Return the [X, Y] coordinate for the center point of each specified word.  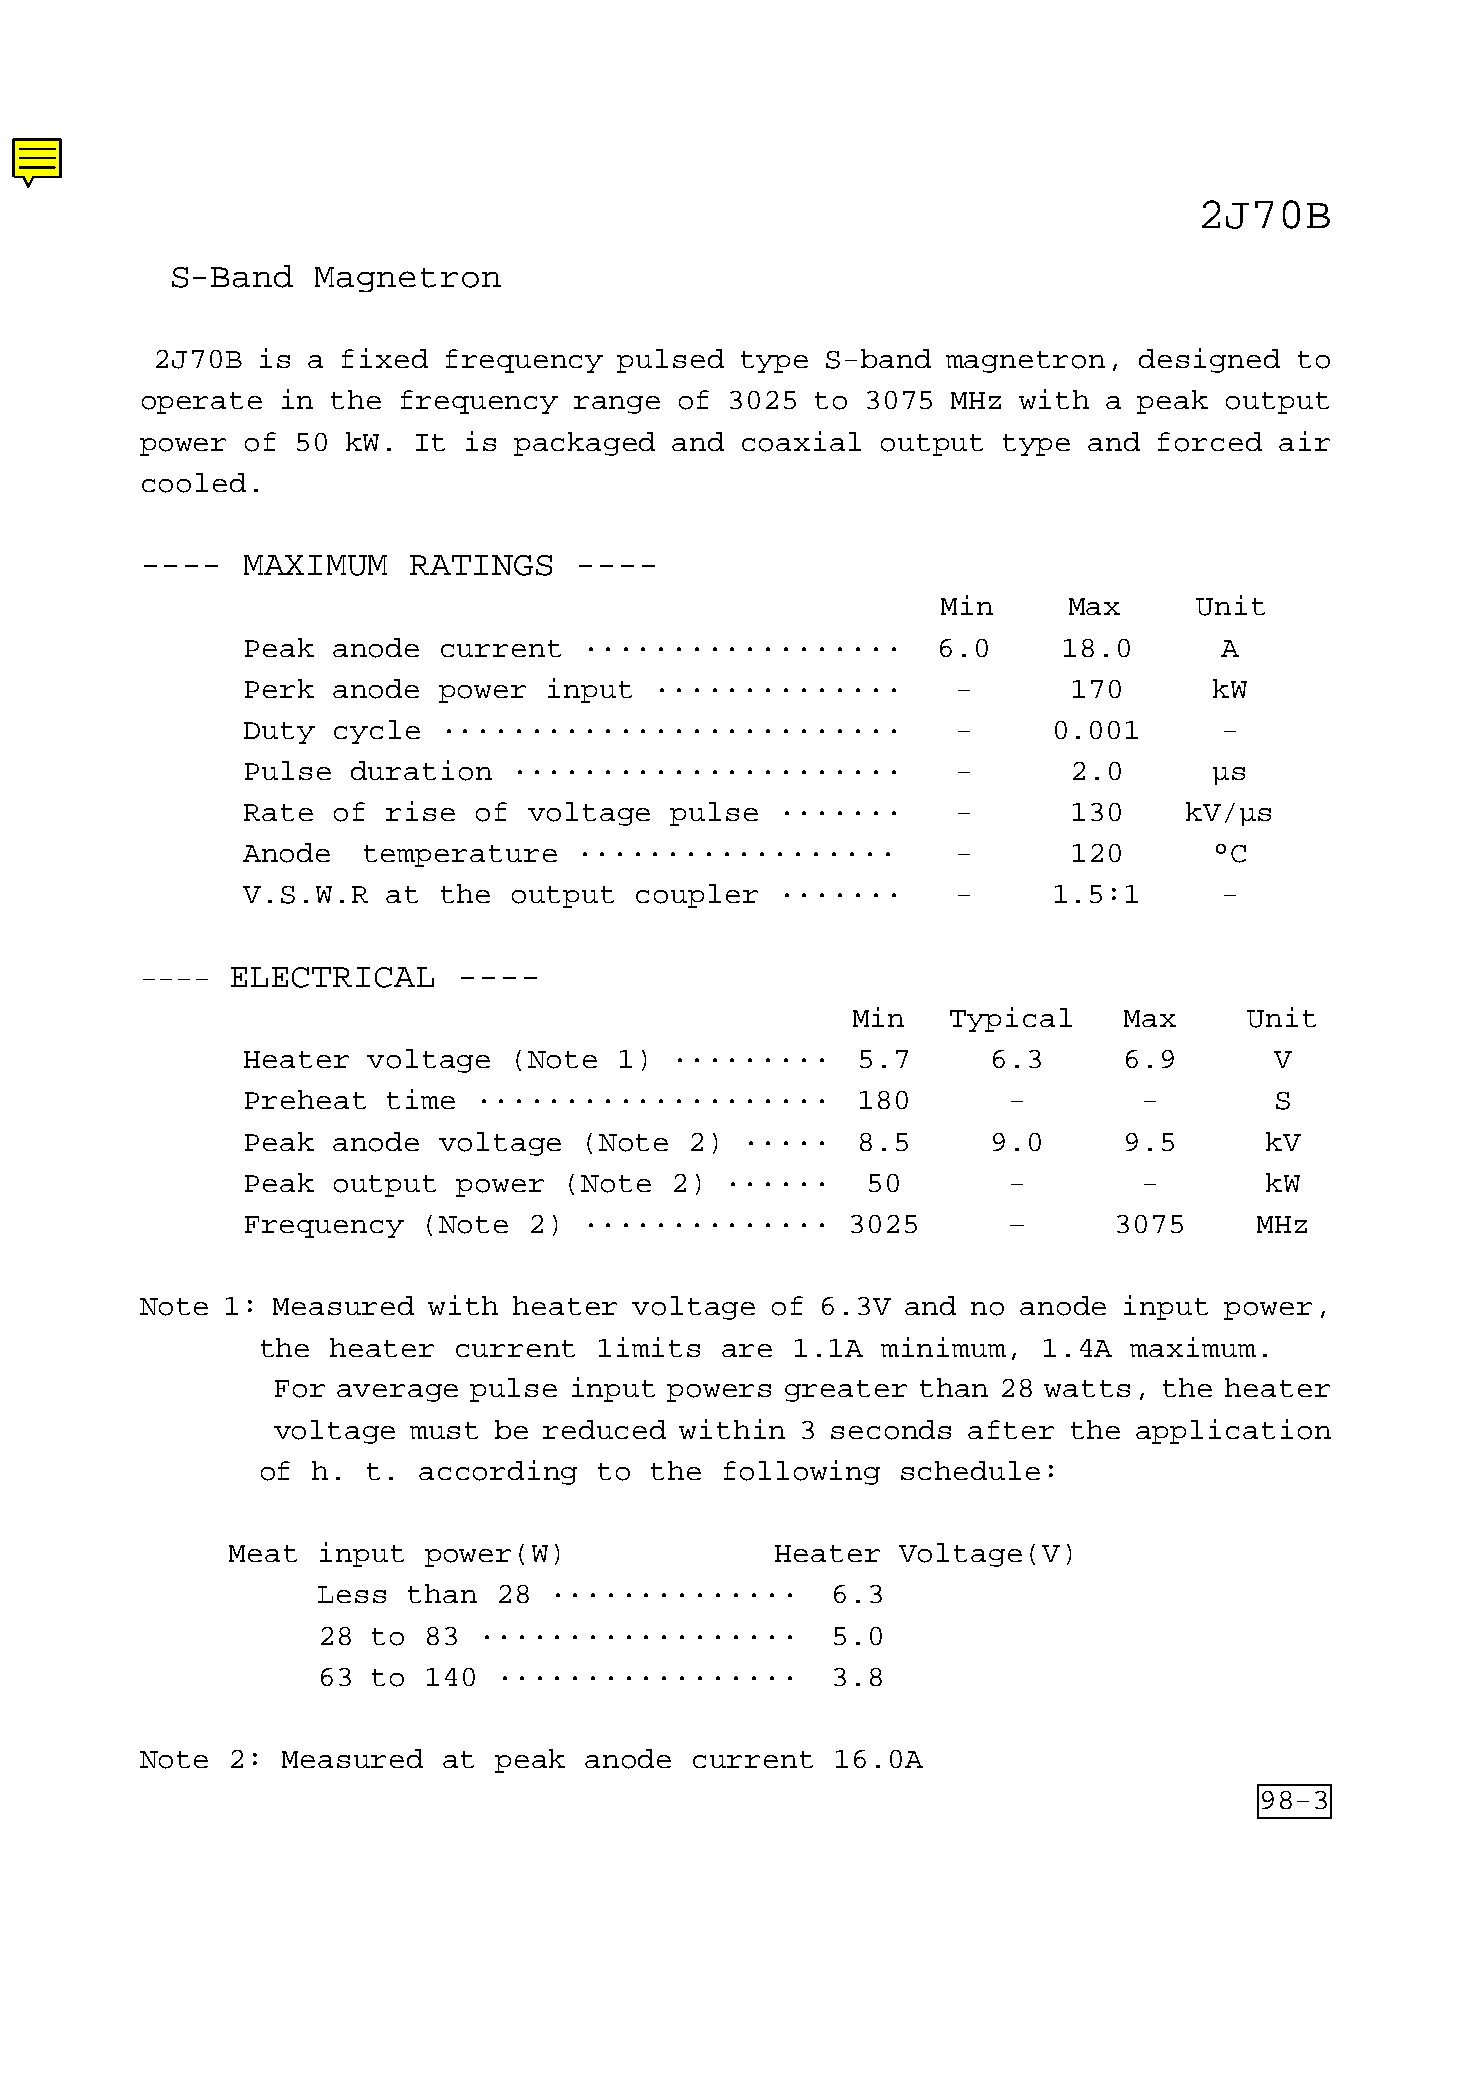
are [747, 1350]
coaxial [801, 441]
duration [421, 770]
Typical [1011, 1019]
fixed [385, 358]
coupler [697, 896]
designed [1209, 360]
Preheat [305, 1099]
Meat [263, 1553]
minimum [943, 1347]
